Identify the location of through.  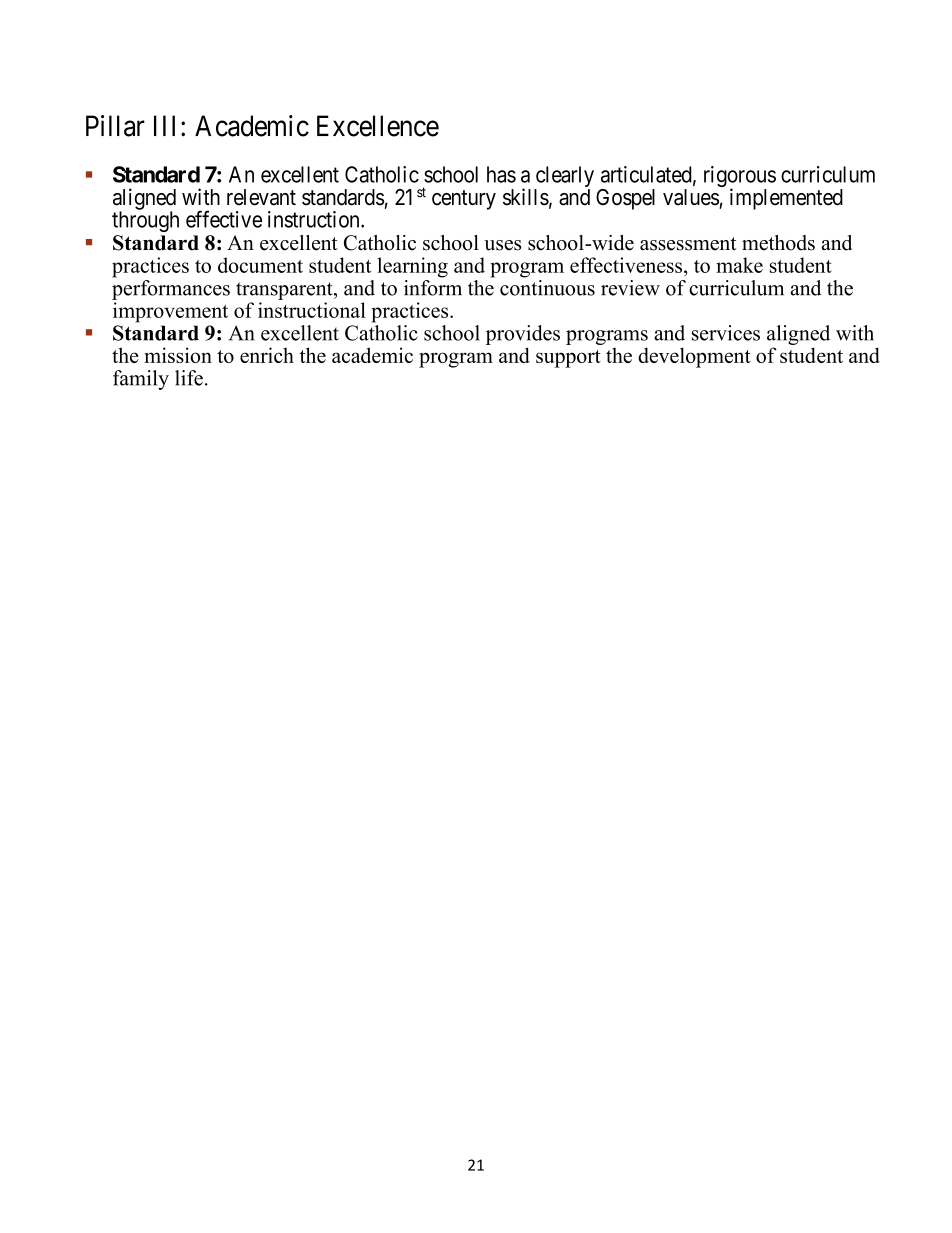
(145, 221).
